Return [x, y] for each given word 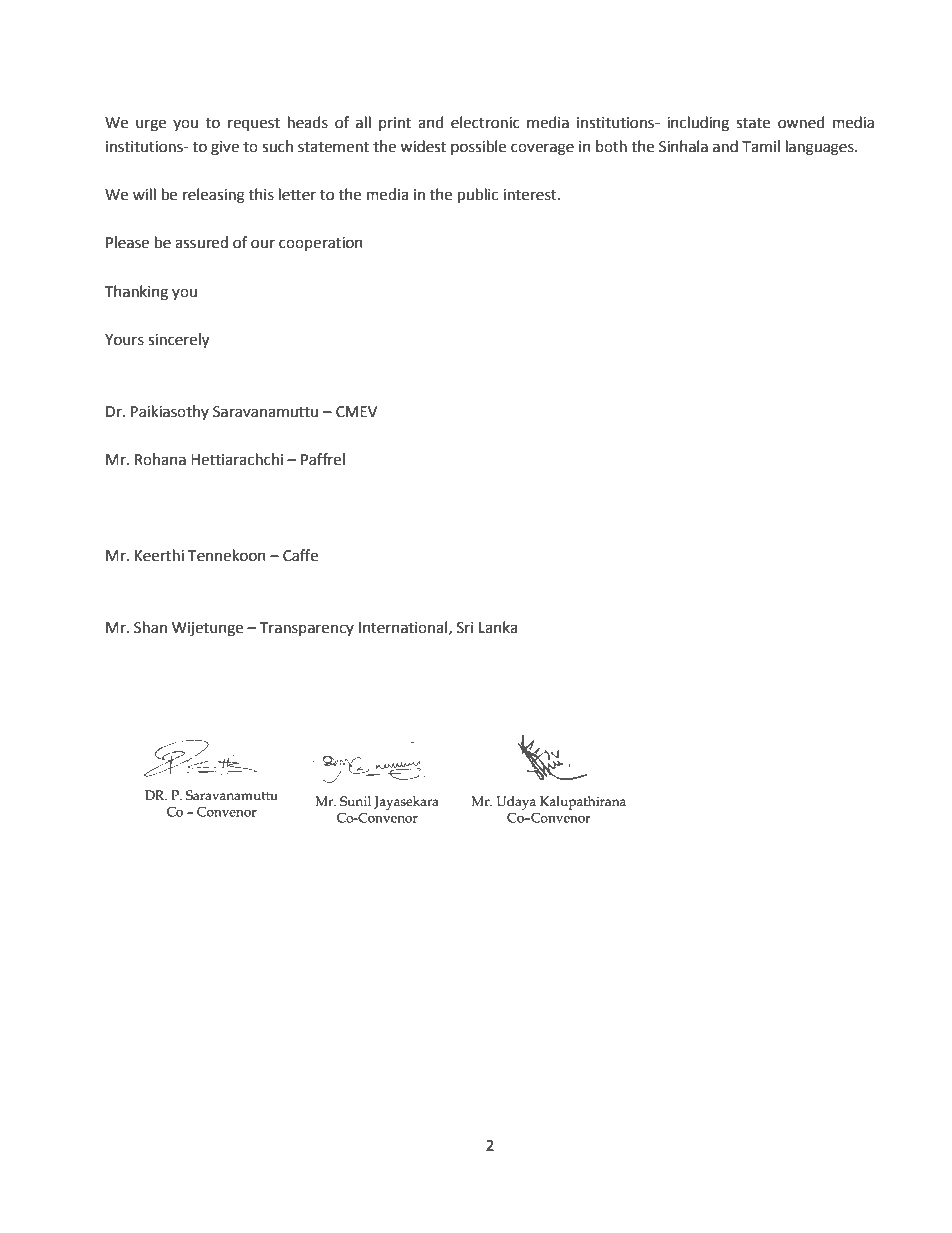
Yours [124, 340]
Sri [465, 628]
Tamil [761, 146]
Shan [150, 627]
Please [127, 242]
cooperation [321, 244]
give [225, 148]
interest [531, 195]
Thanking [136, 293]
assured [201, 242]
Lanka [498, 627]
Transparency [307, 629]
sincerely [178, 341]
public [478, 196]
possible [478, 147]
